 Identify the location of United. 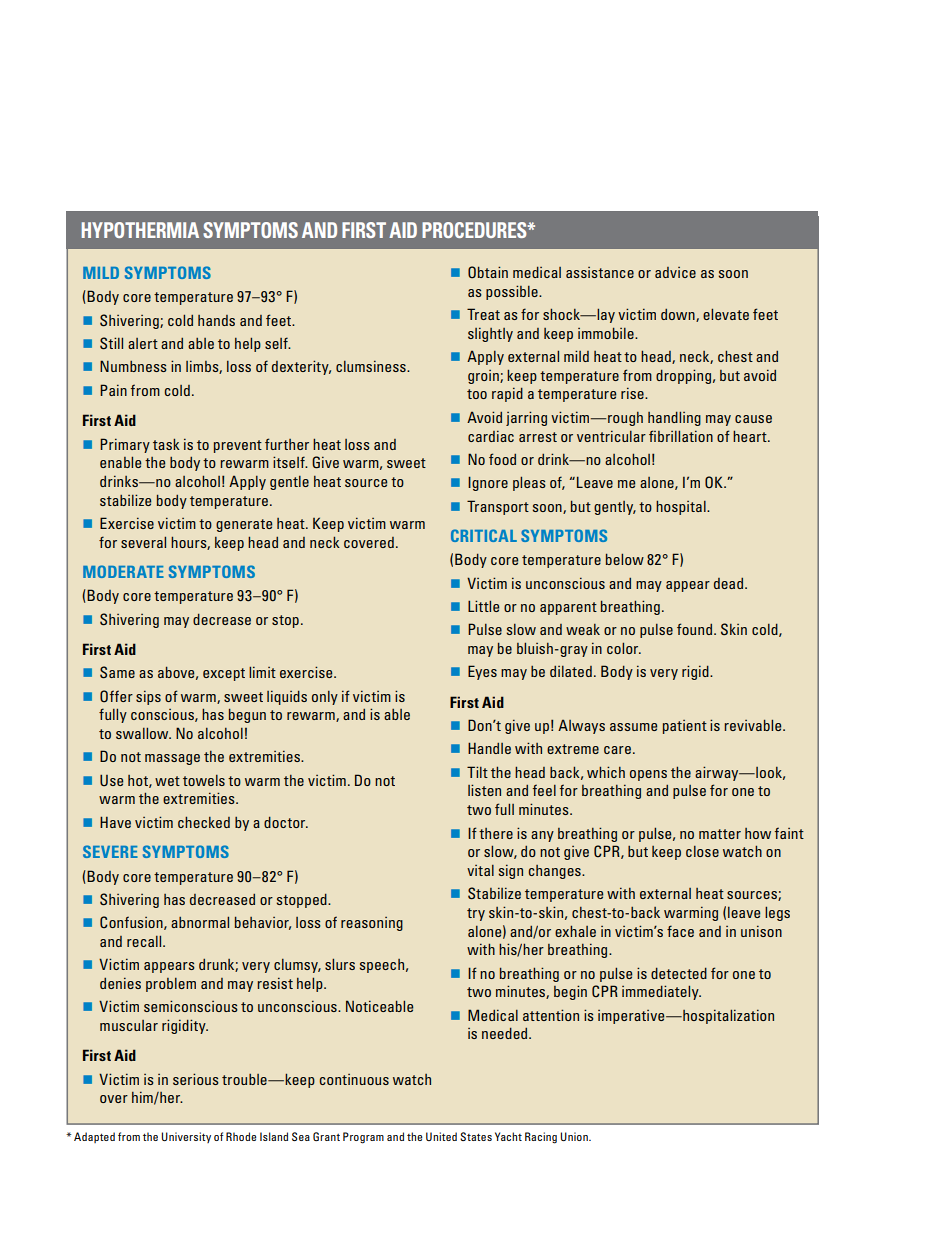
(441, 1136).
